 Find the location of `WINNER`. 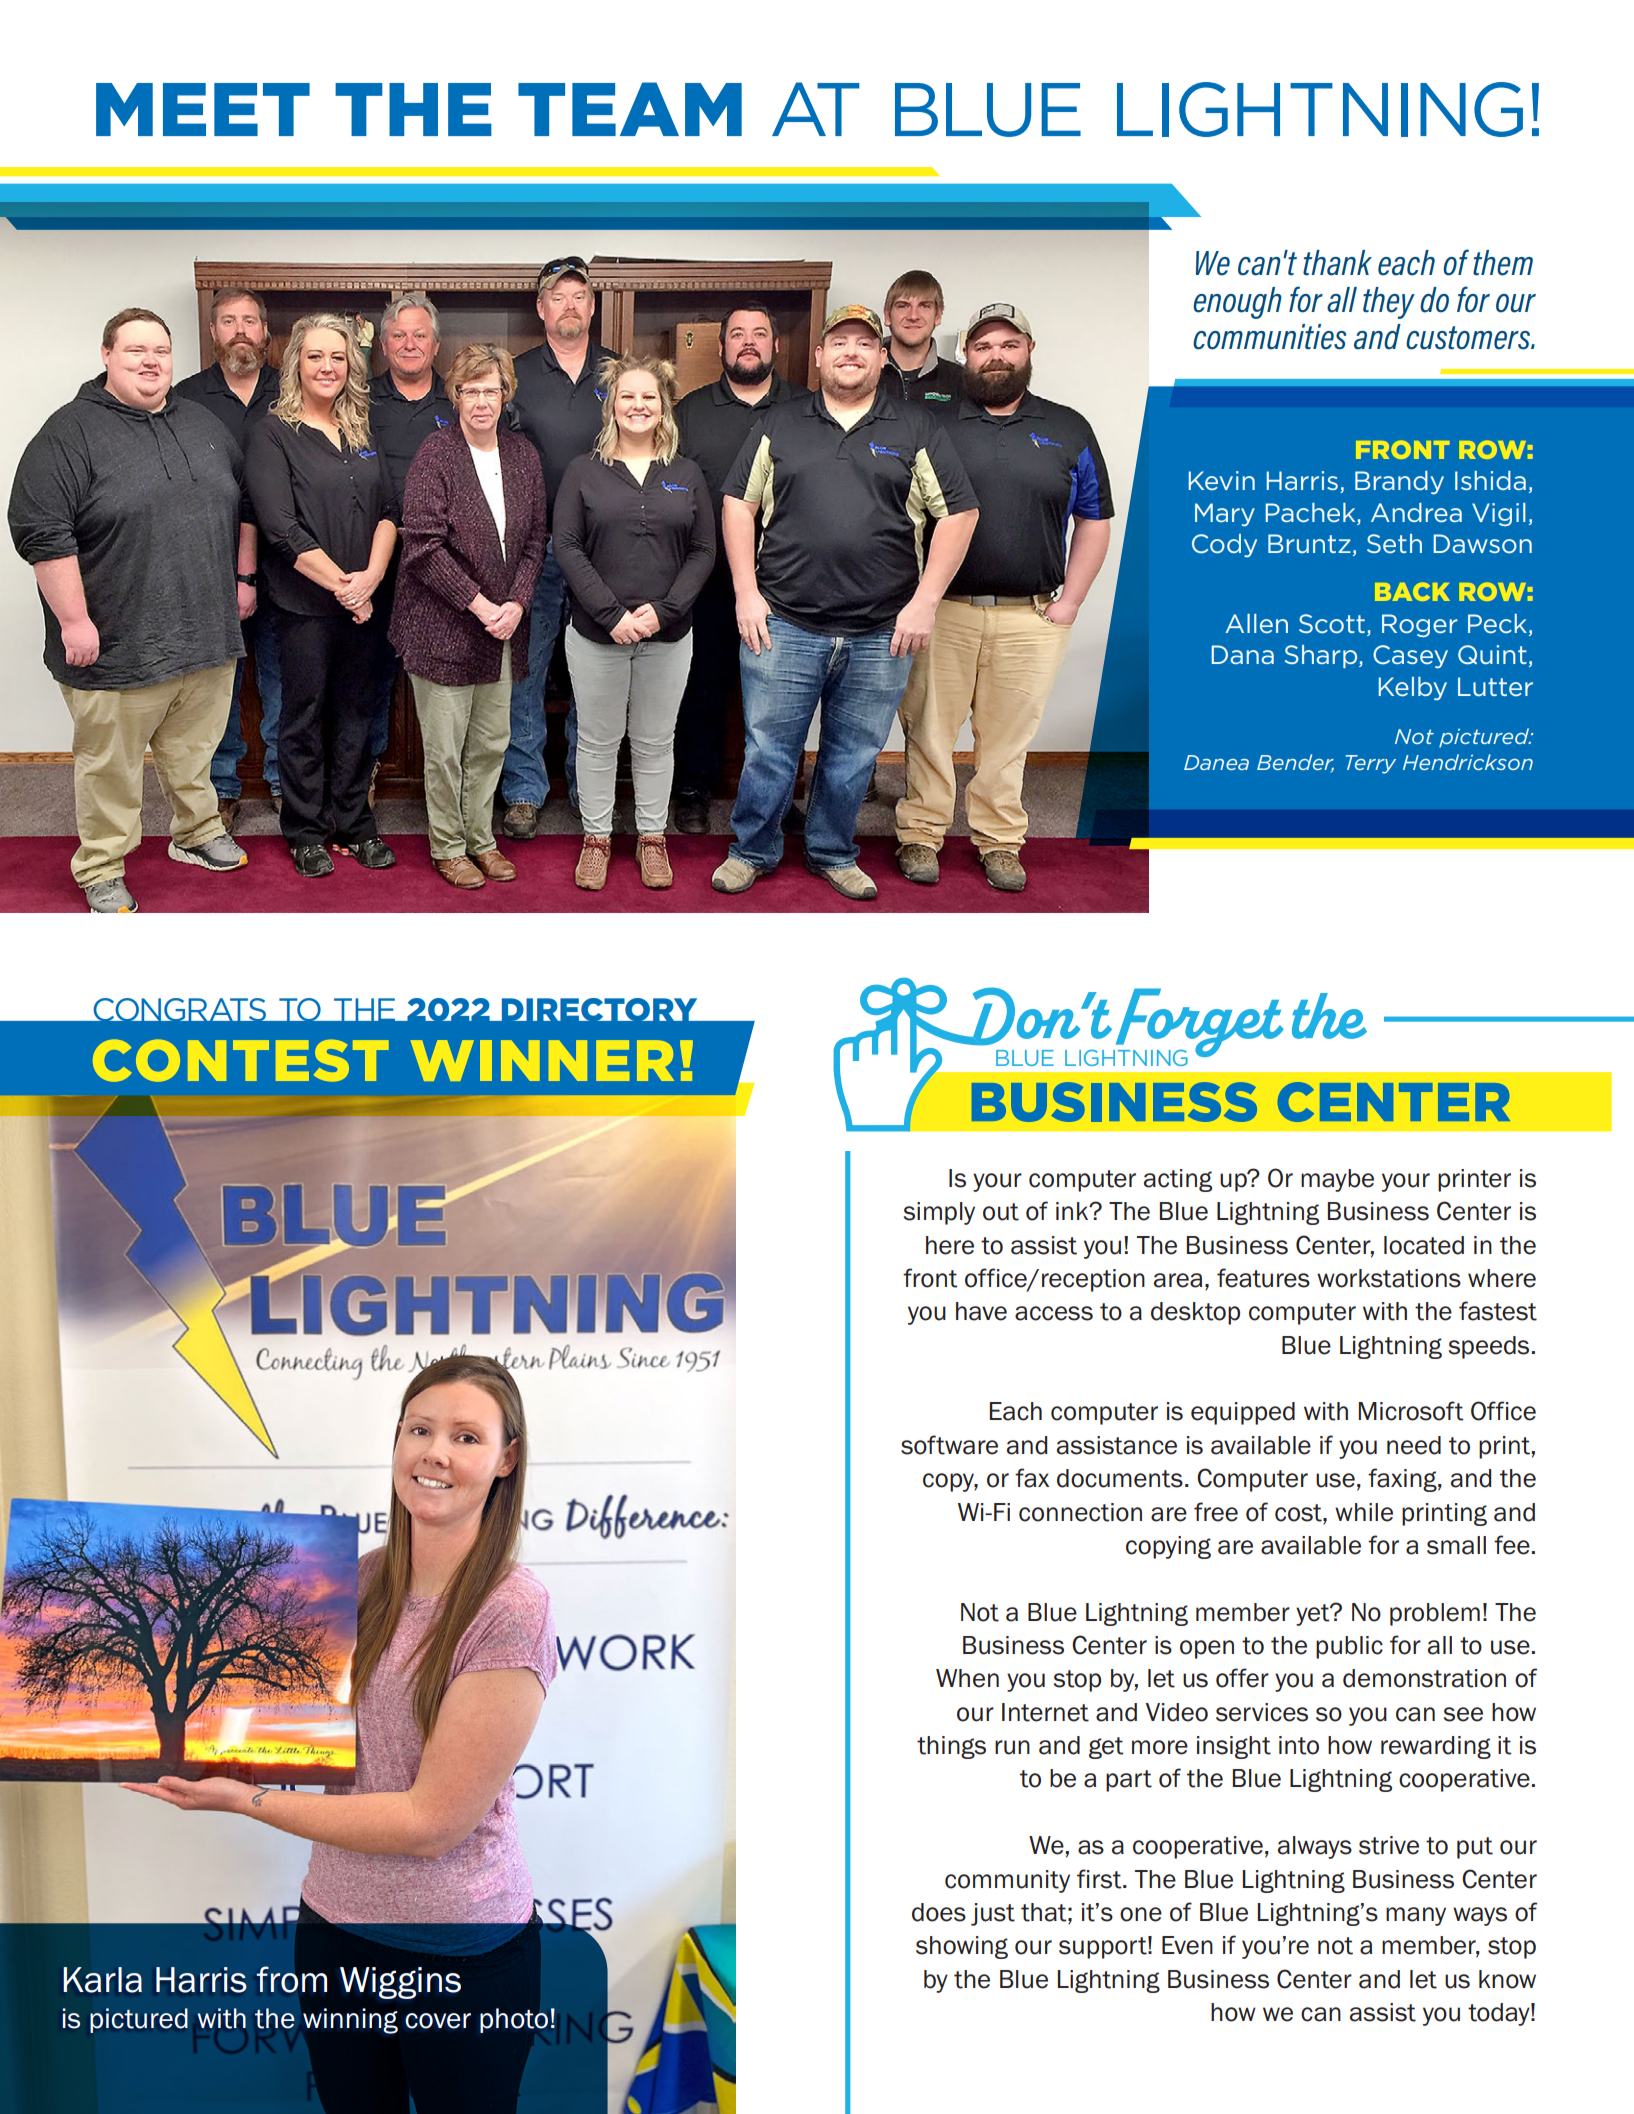

WINNER is located at coordinates (542, 1060).
